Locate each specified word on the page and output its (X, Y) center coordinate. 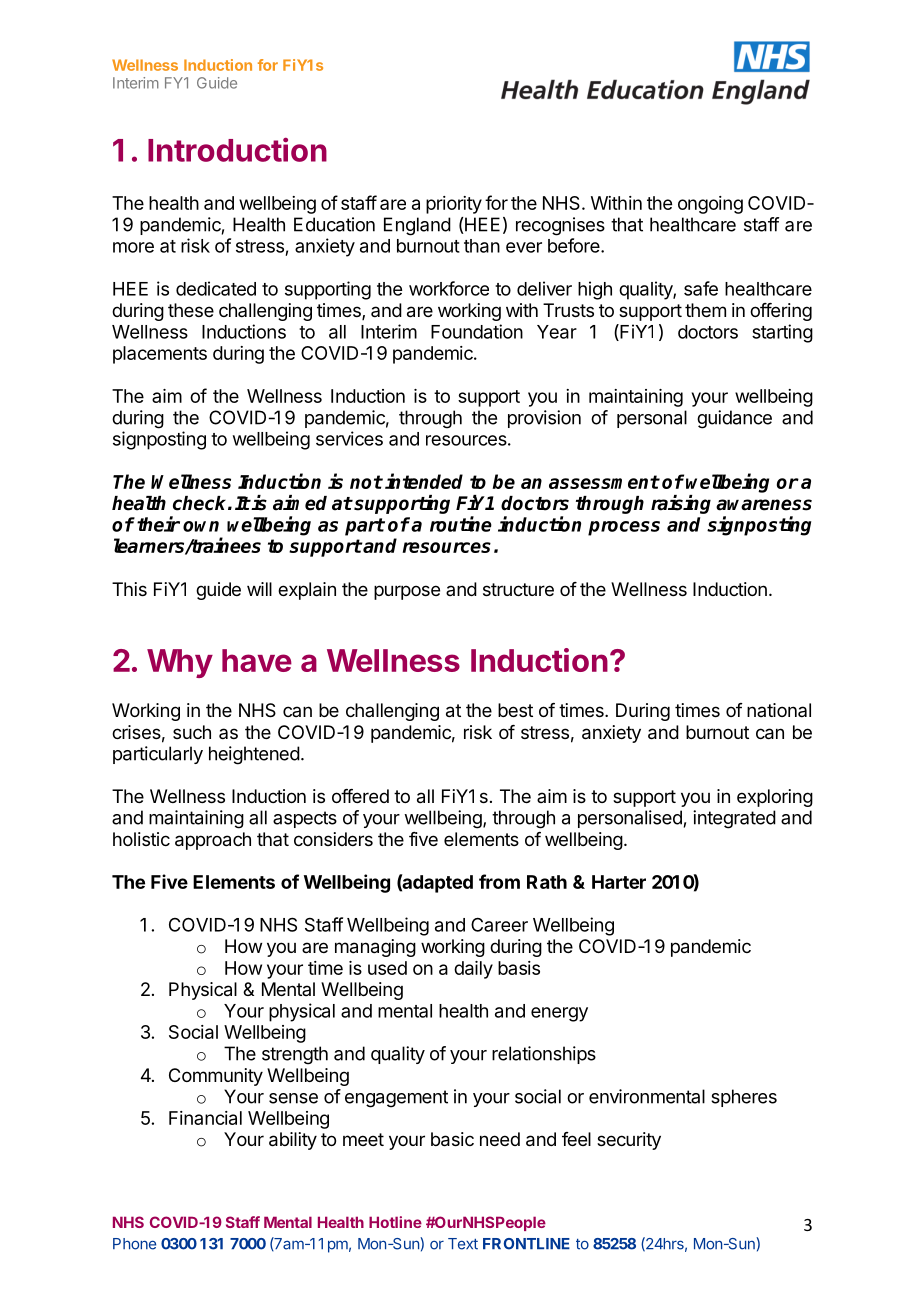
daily (473, 970)
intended (424, 481)
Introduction (237, 149)
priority (454, 205)
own (201, 526)
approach (213, 841)
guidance (734, 419)
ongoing (710, 205)
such (192, 732)
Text (463, 1244)
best (515, 710)
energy (559, 1014)
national (779, 710)
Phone (134, 1244)
